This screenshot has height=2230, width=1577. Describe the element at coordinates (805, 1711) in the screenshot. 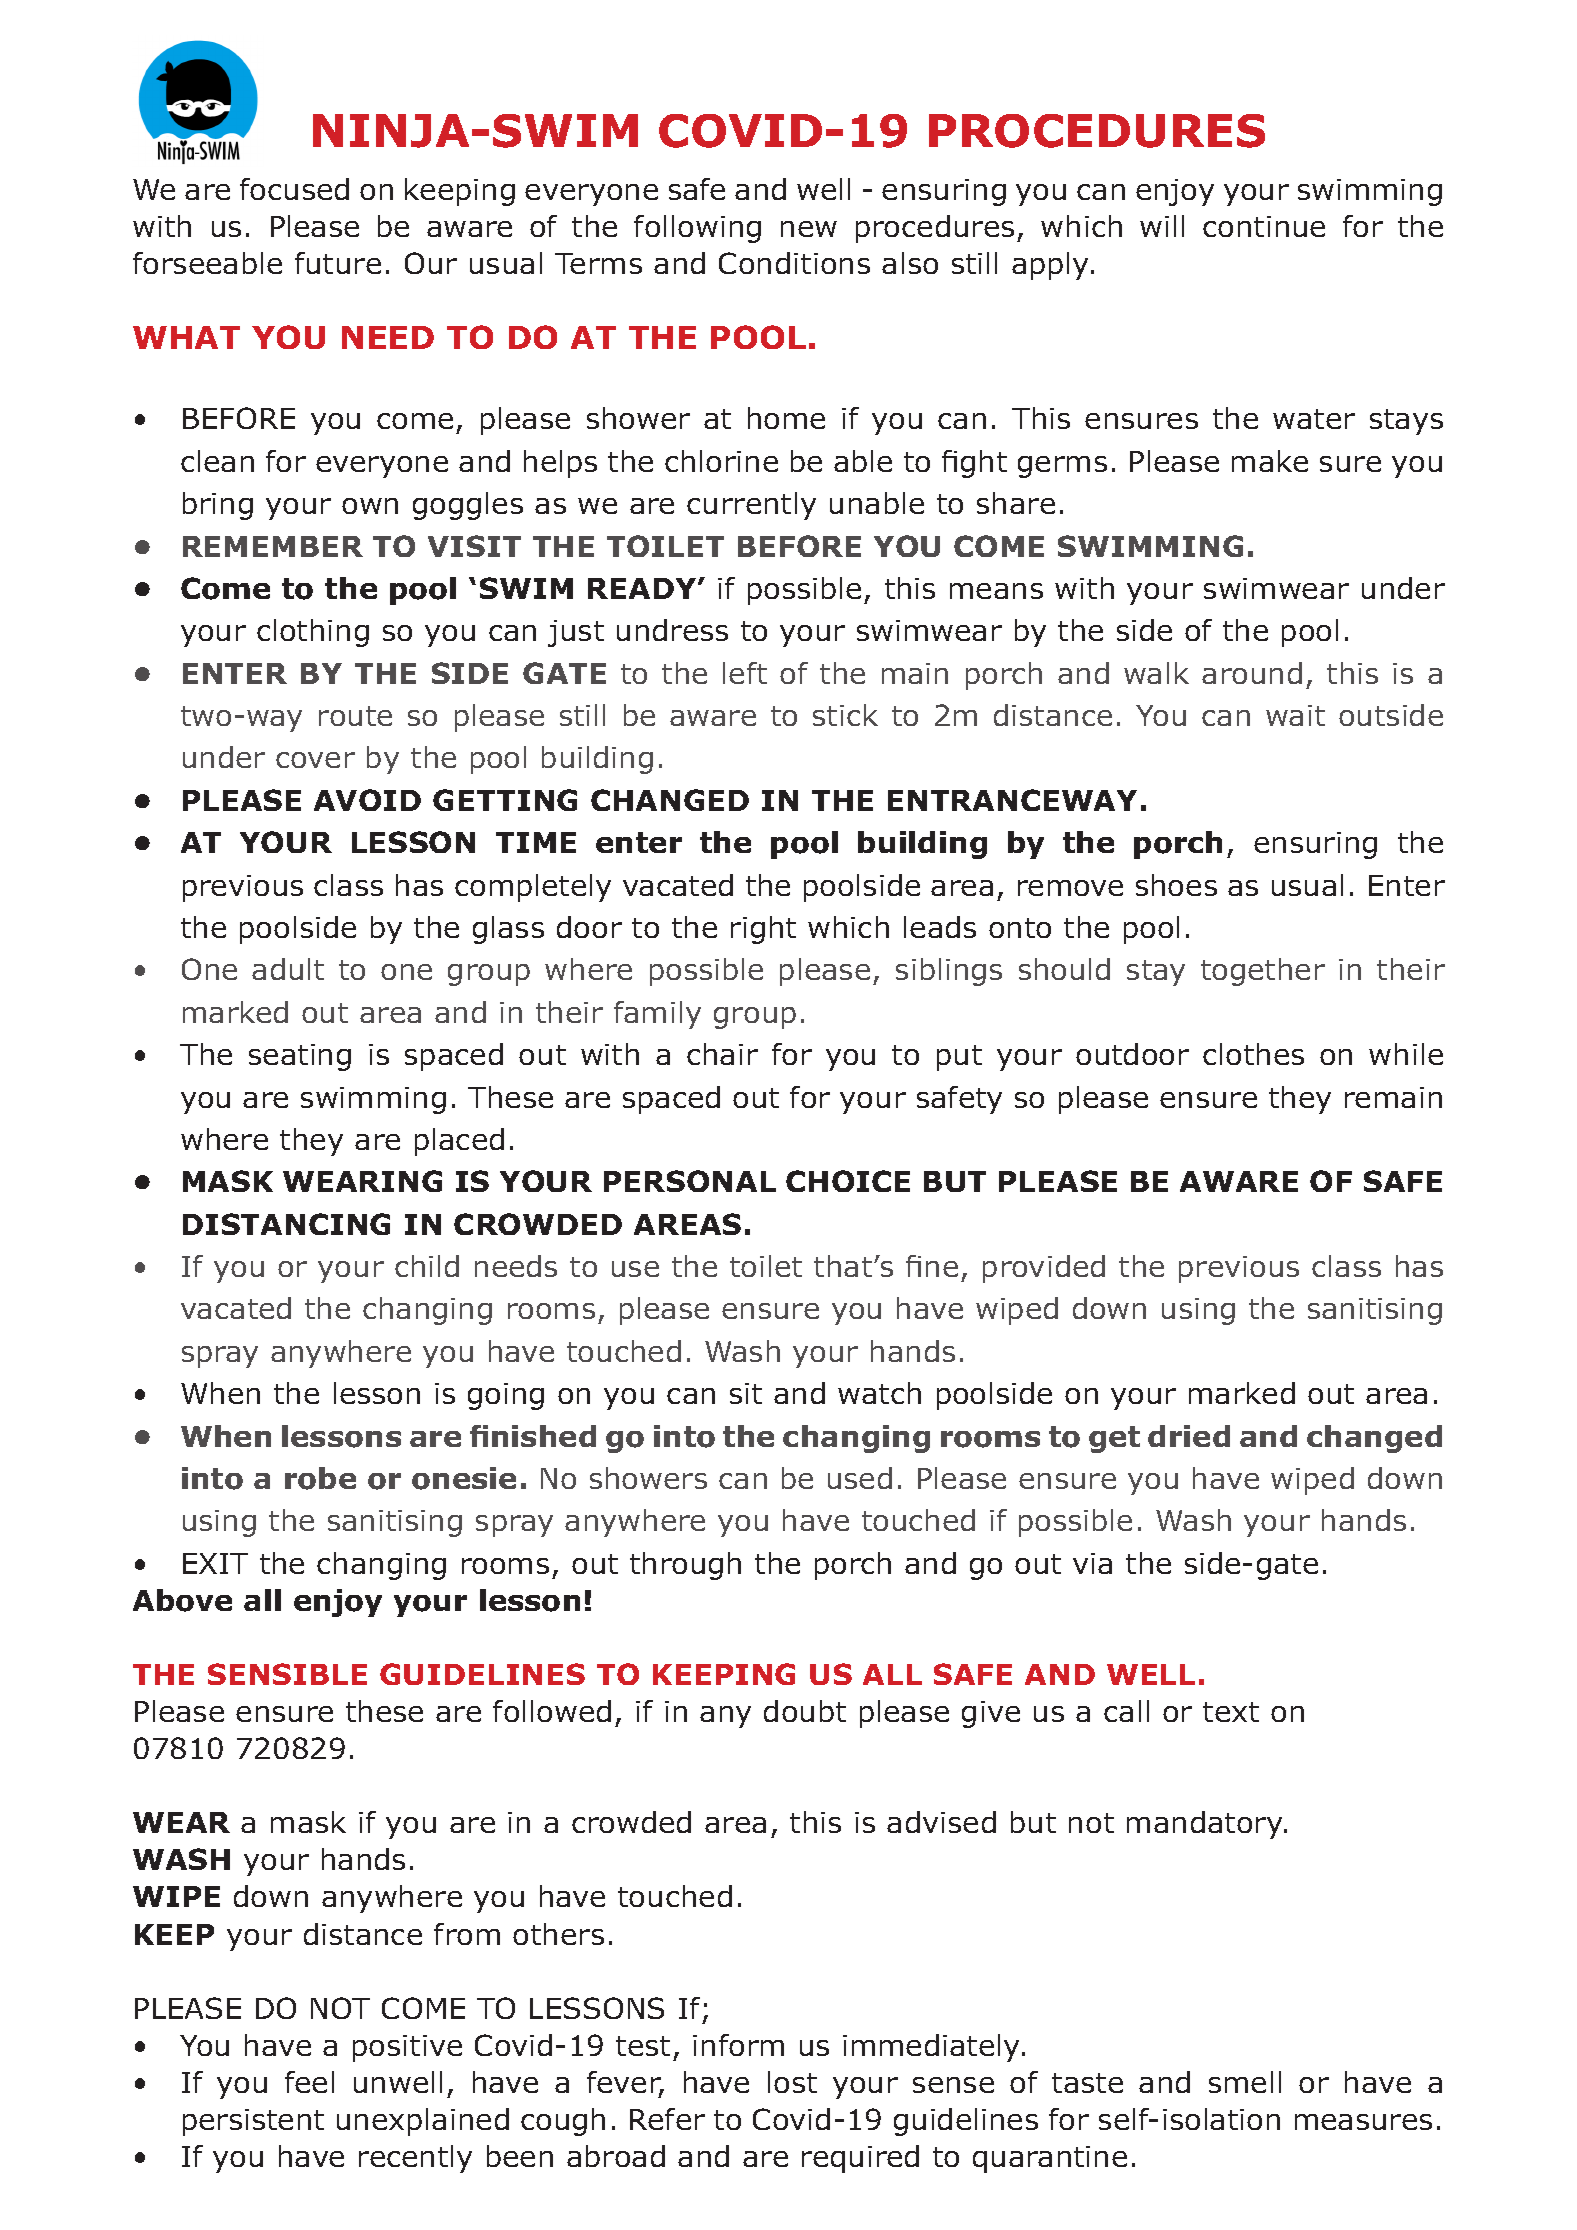

I see `doubt` at that location.
